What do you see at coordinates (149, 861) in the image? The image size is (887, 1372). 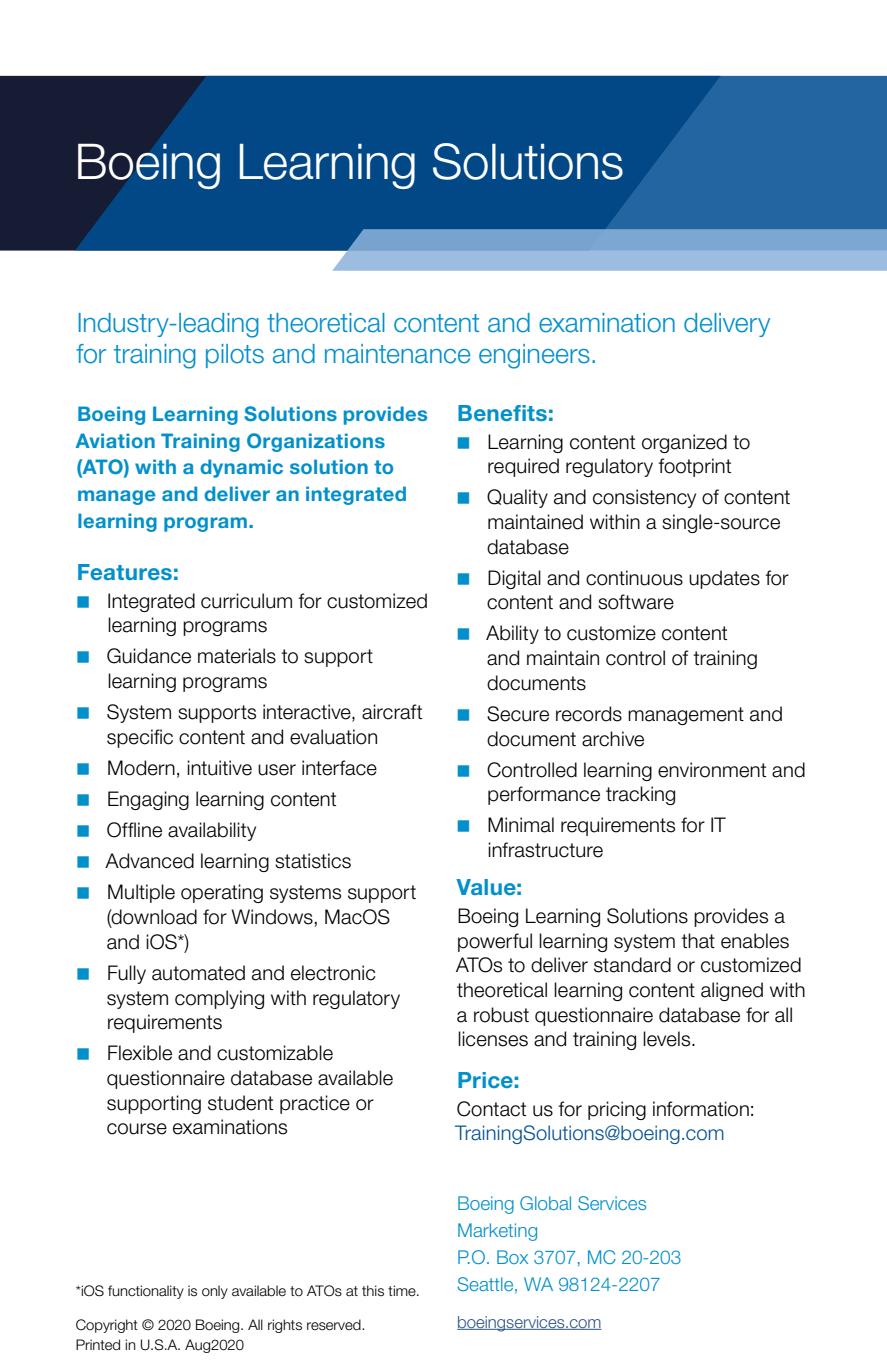 I see `Advanced` at bounding box center [149, 861].
